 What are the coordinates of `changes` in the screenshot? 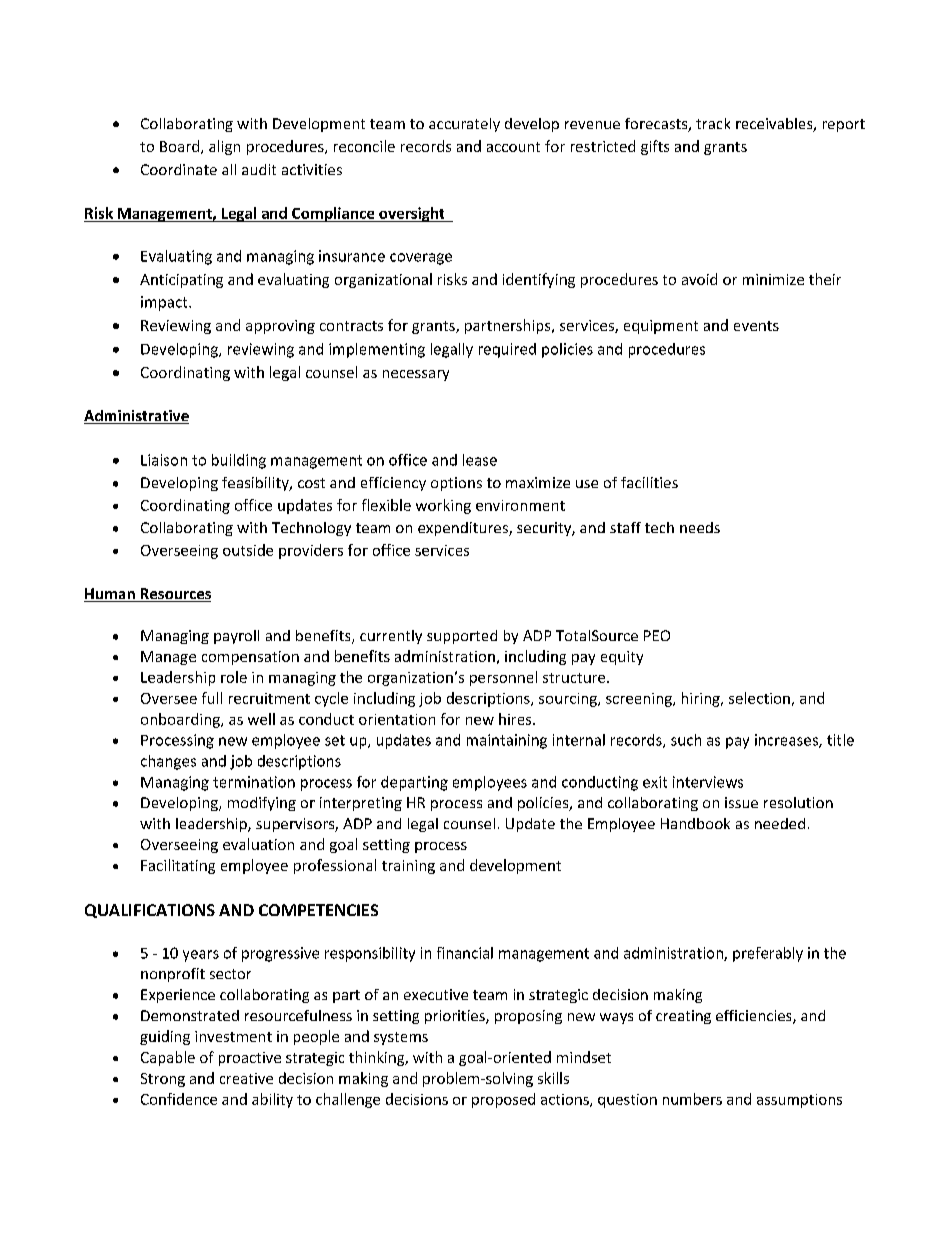 It's located at (168, 762).
